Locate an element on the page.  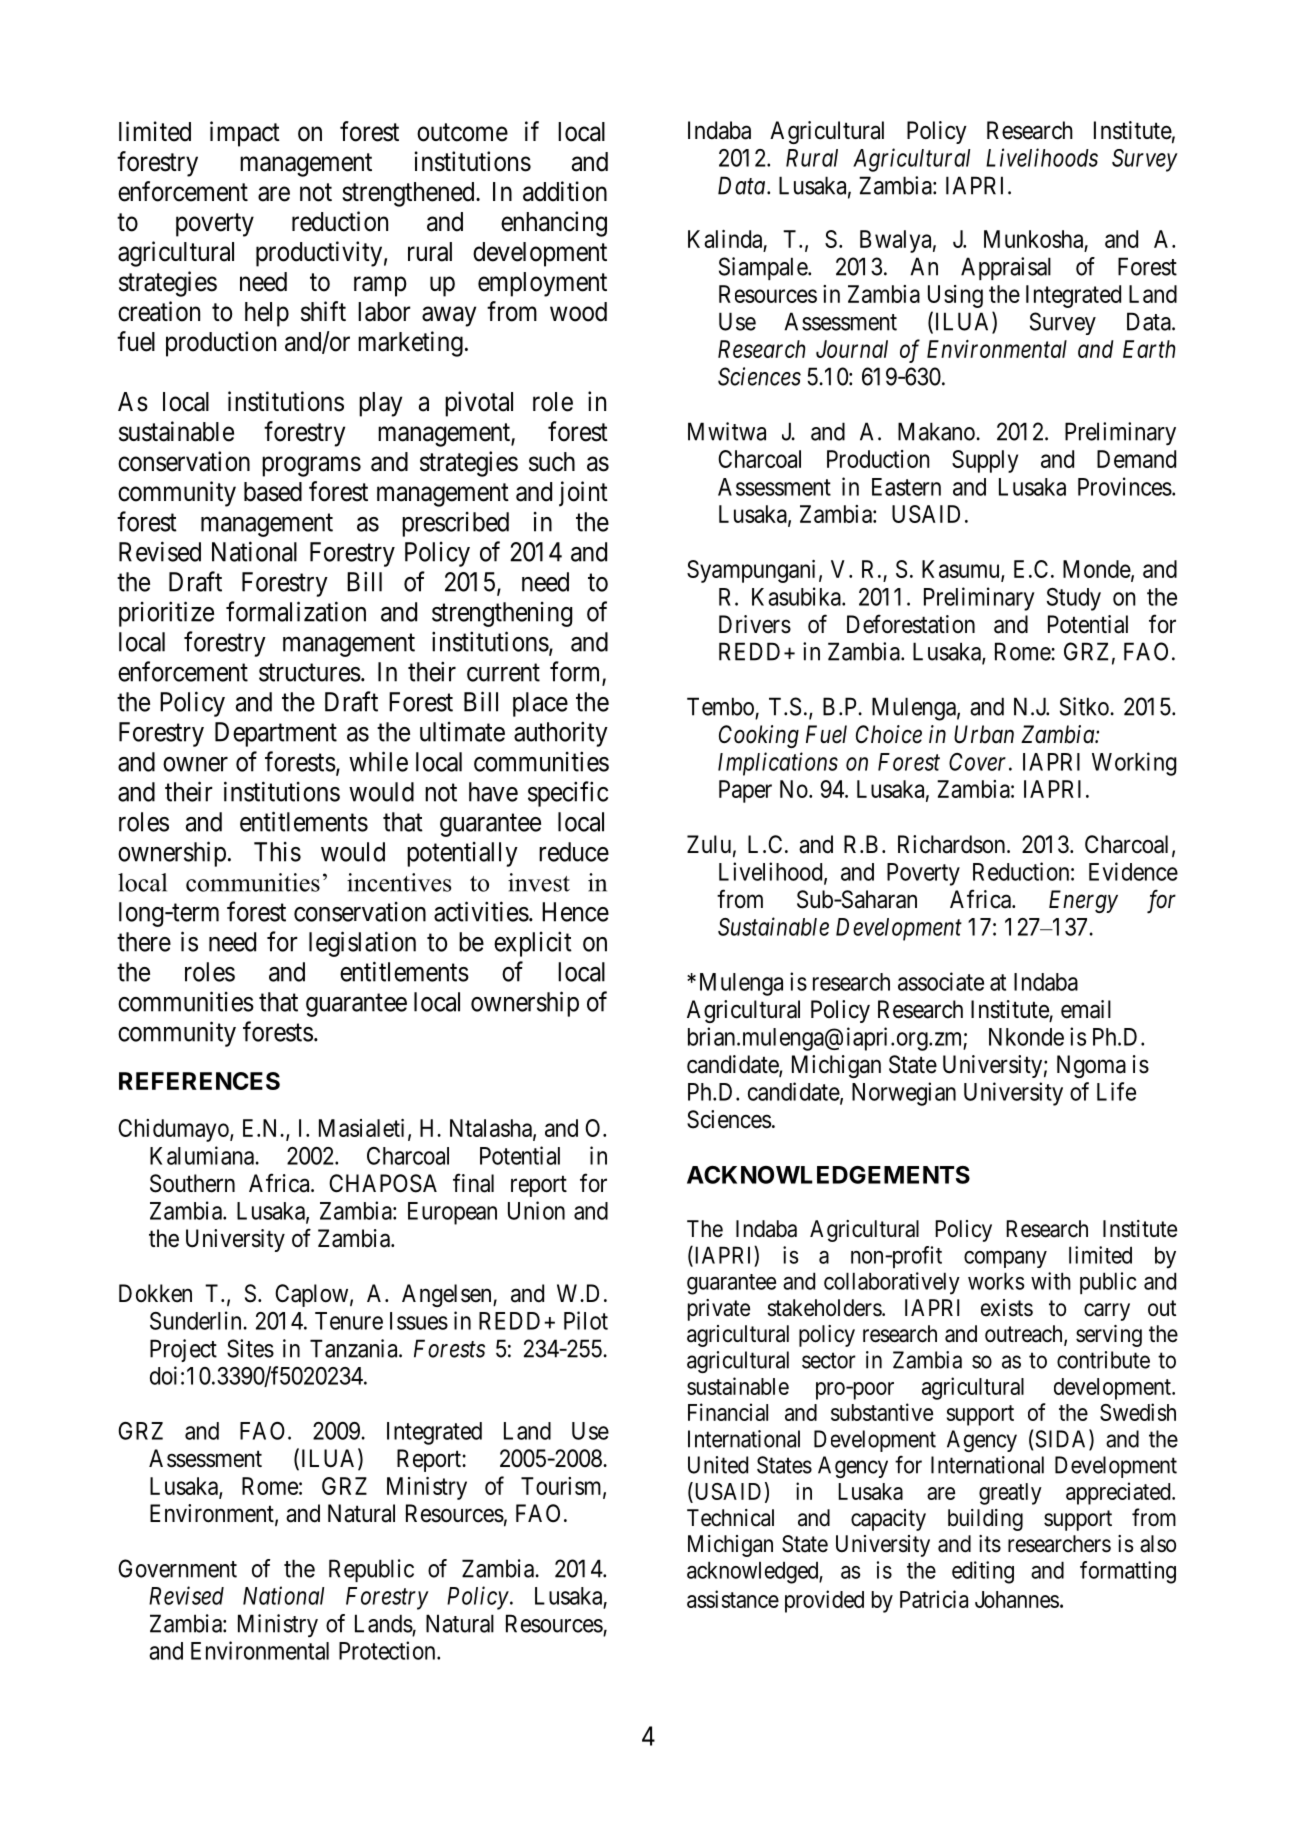
Life is located at coordinates (1116, 1091).
